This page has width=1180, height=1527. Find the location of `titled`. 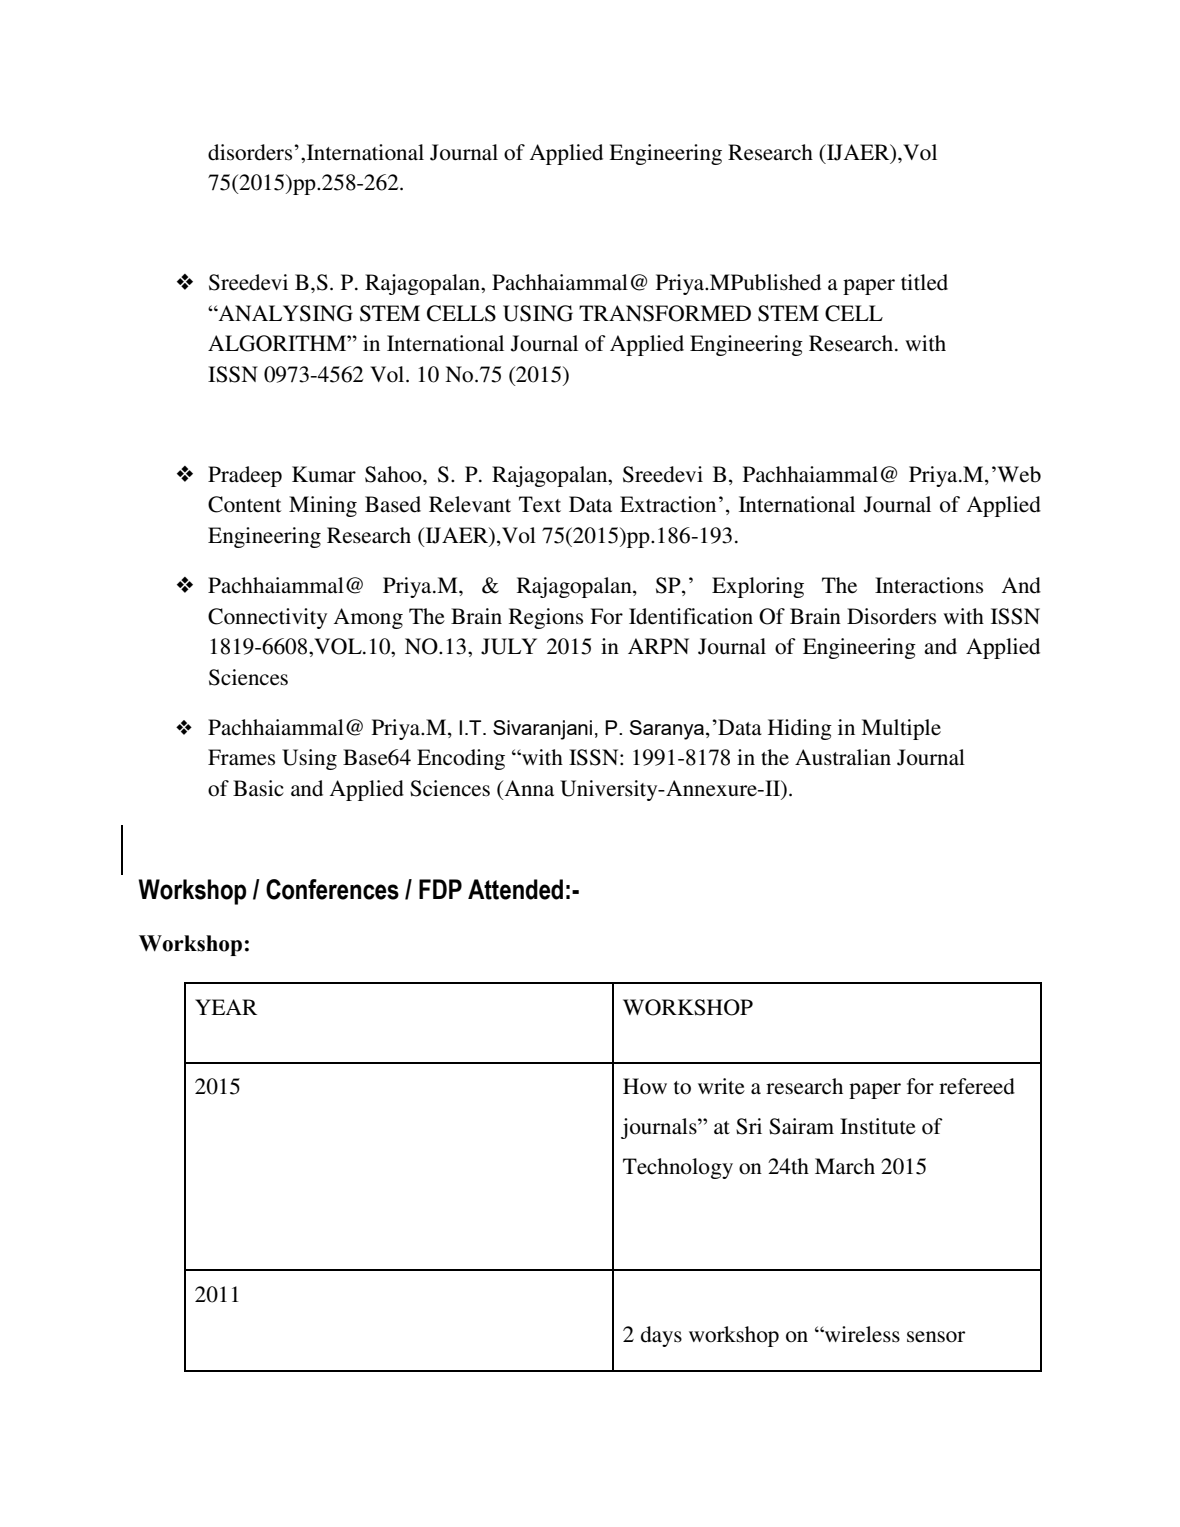

titled is located at coordinates (924, 282).
